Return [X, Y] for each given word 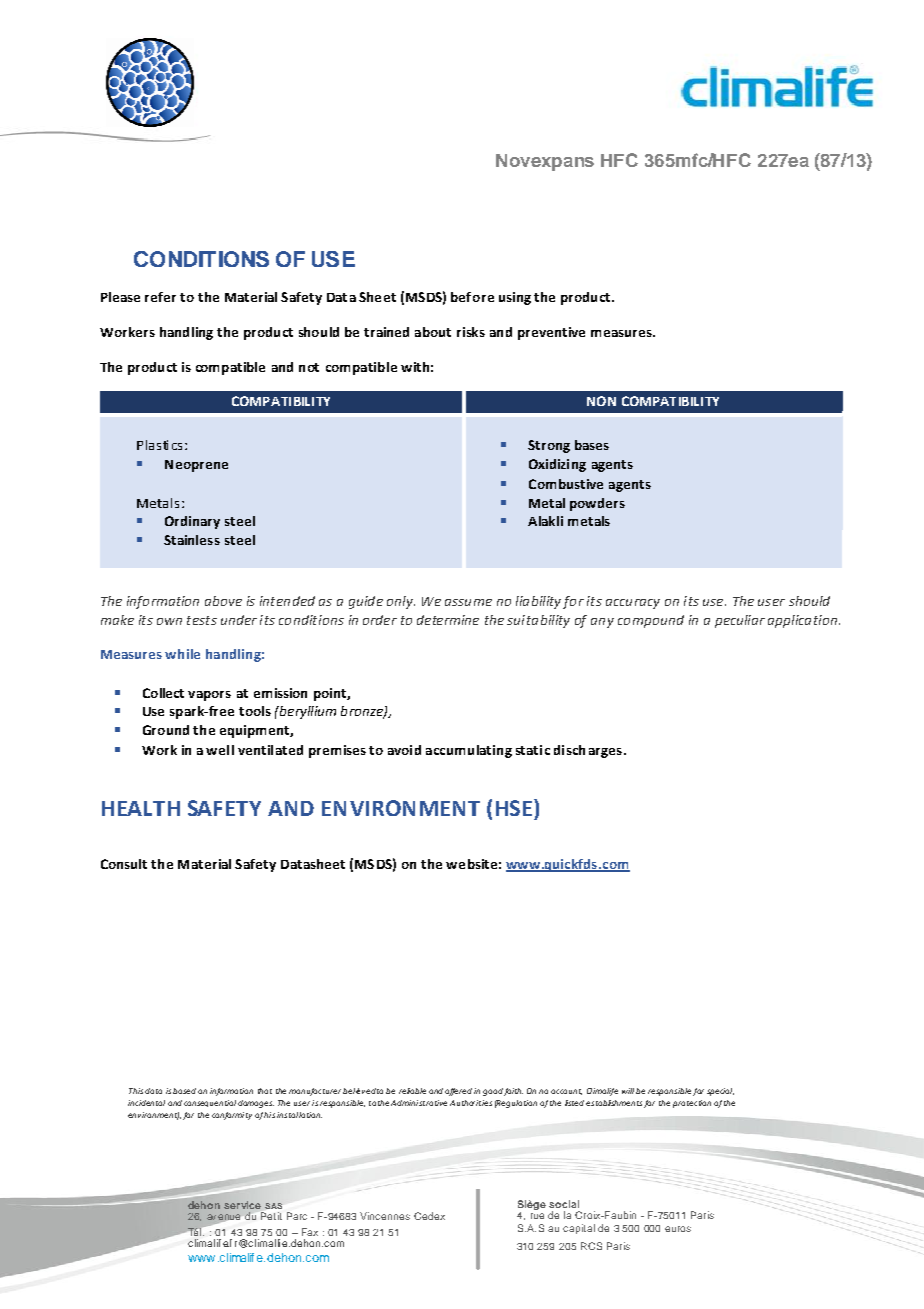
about [433, 332]
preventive [551, 333]
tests [202, 620]
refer [160, 297]
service [242, 1205]
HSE [514, 808]
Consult [124, 864]
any [602, 623]
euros [678, 1229]
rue [537, 1216]
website [471, 864]
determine [448, 620]
